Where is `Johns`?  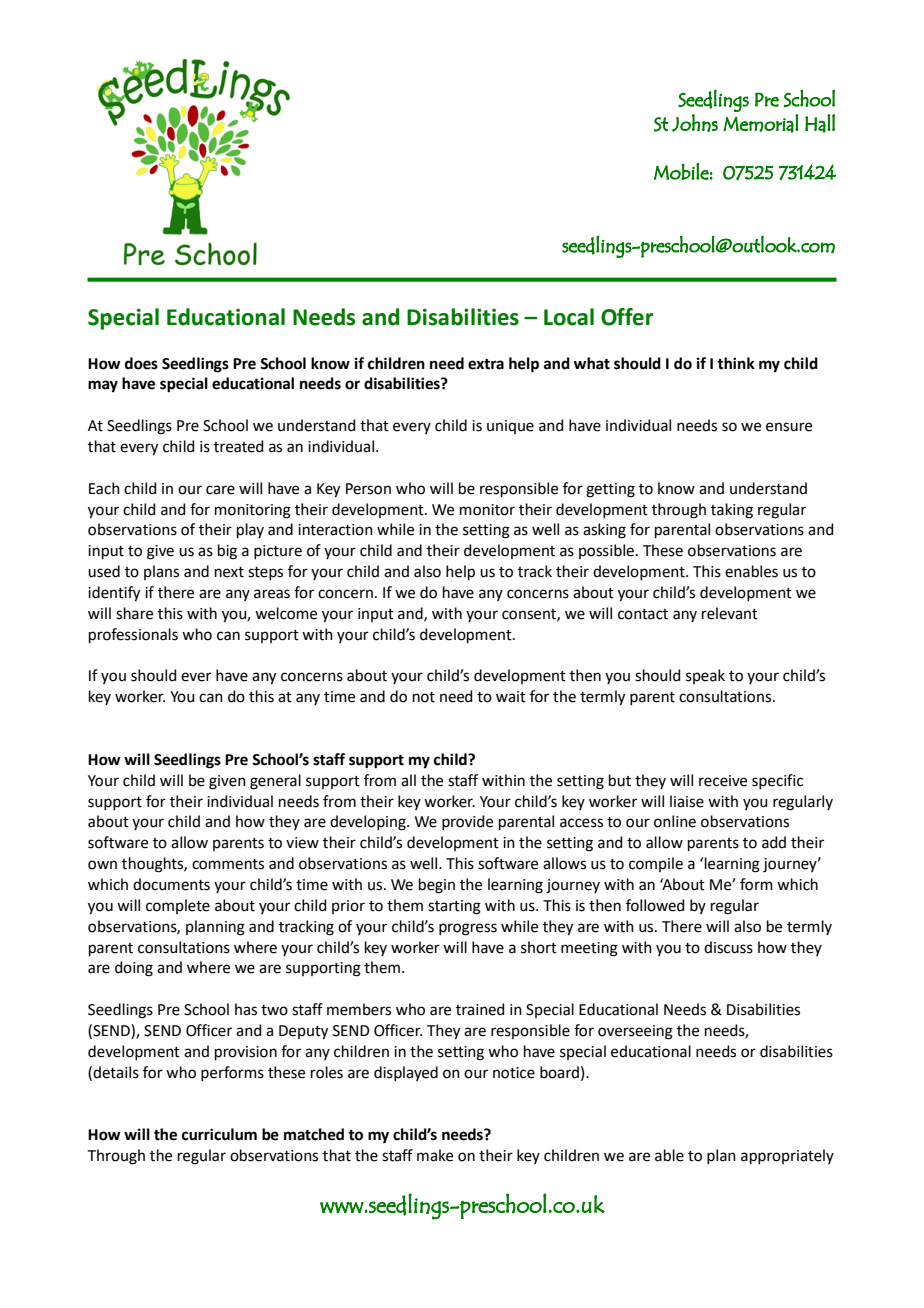 Johns is located at coordinates (695, 123).
